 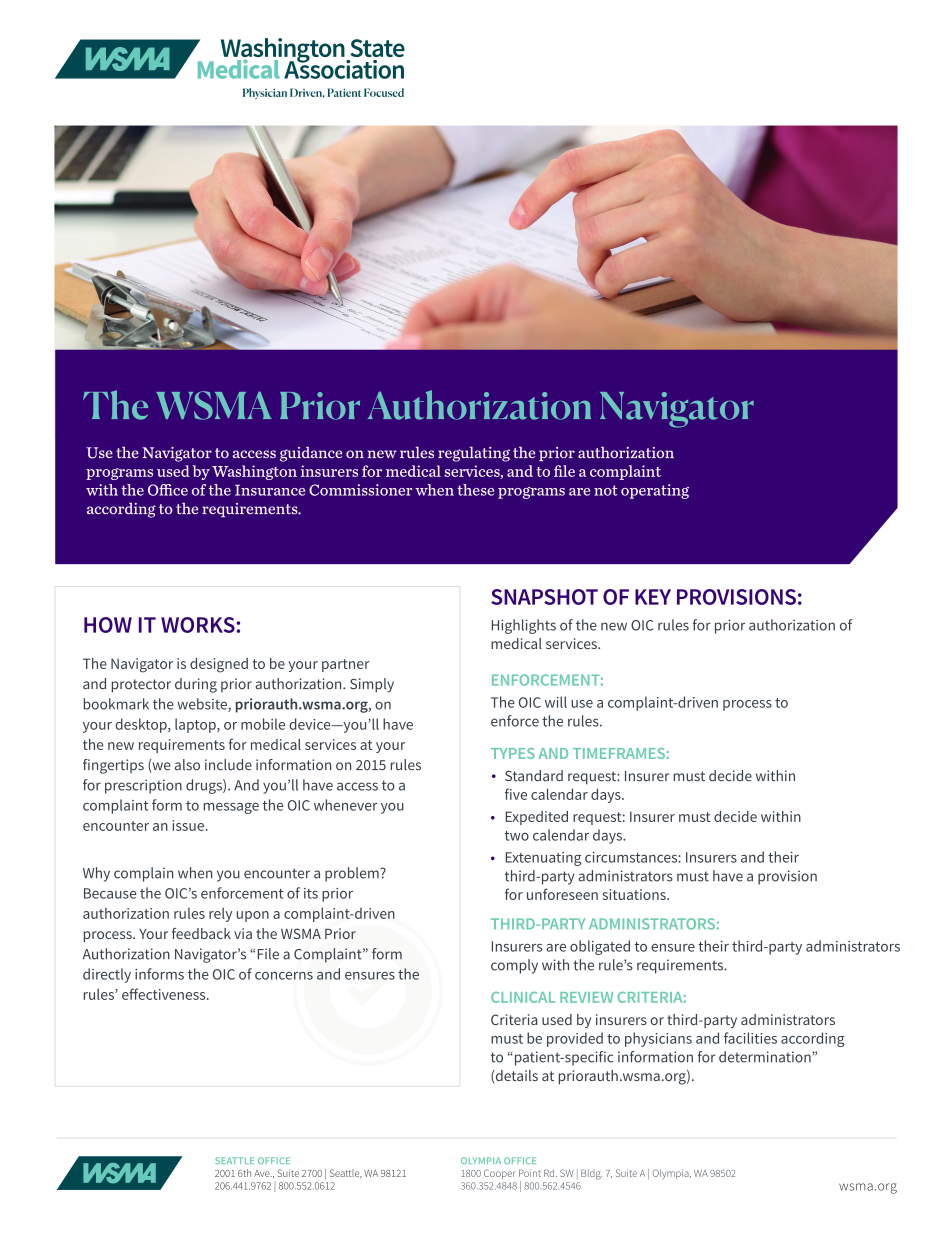 I want to click on comply, so click(x=514, y=966).
